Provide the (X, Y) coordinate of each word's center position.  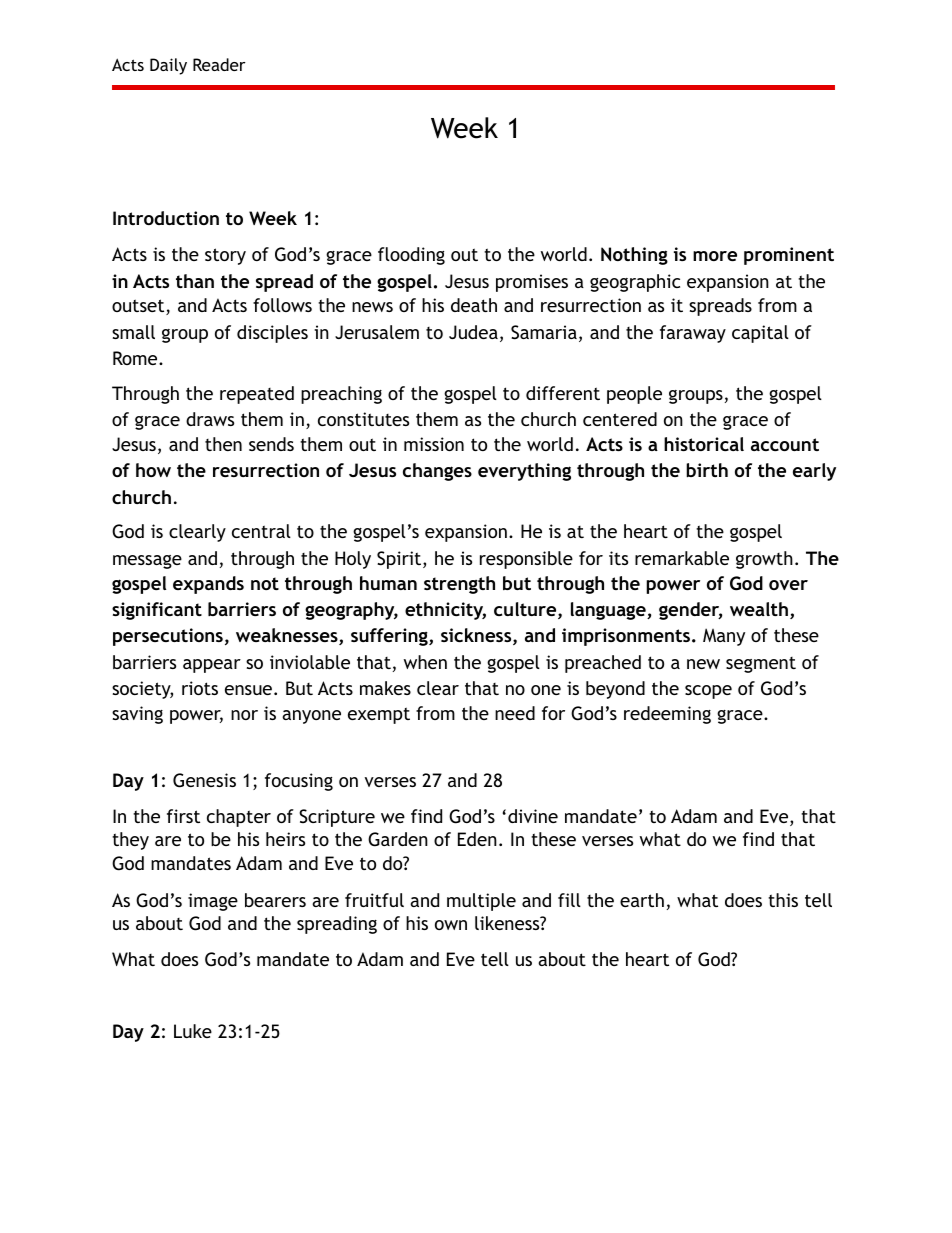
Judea (473, 332)
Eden (477, 839)
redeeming (667, 715)
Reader (219, 64)
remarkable (682, 558)
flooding (411, 256)
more (715, 256)
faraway (693, 334)
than (195, 281)
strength (459, 585)
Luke (193, 1031)
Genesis (204, 780)
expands (208, 585)
